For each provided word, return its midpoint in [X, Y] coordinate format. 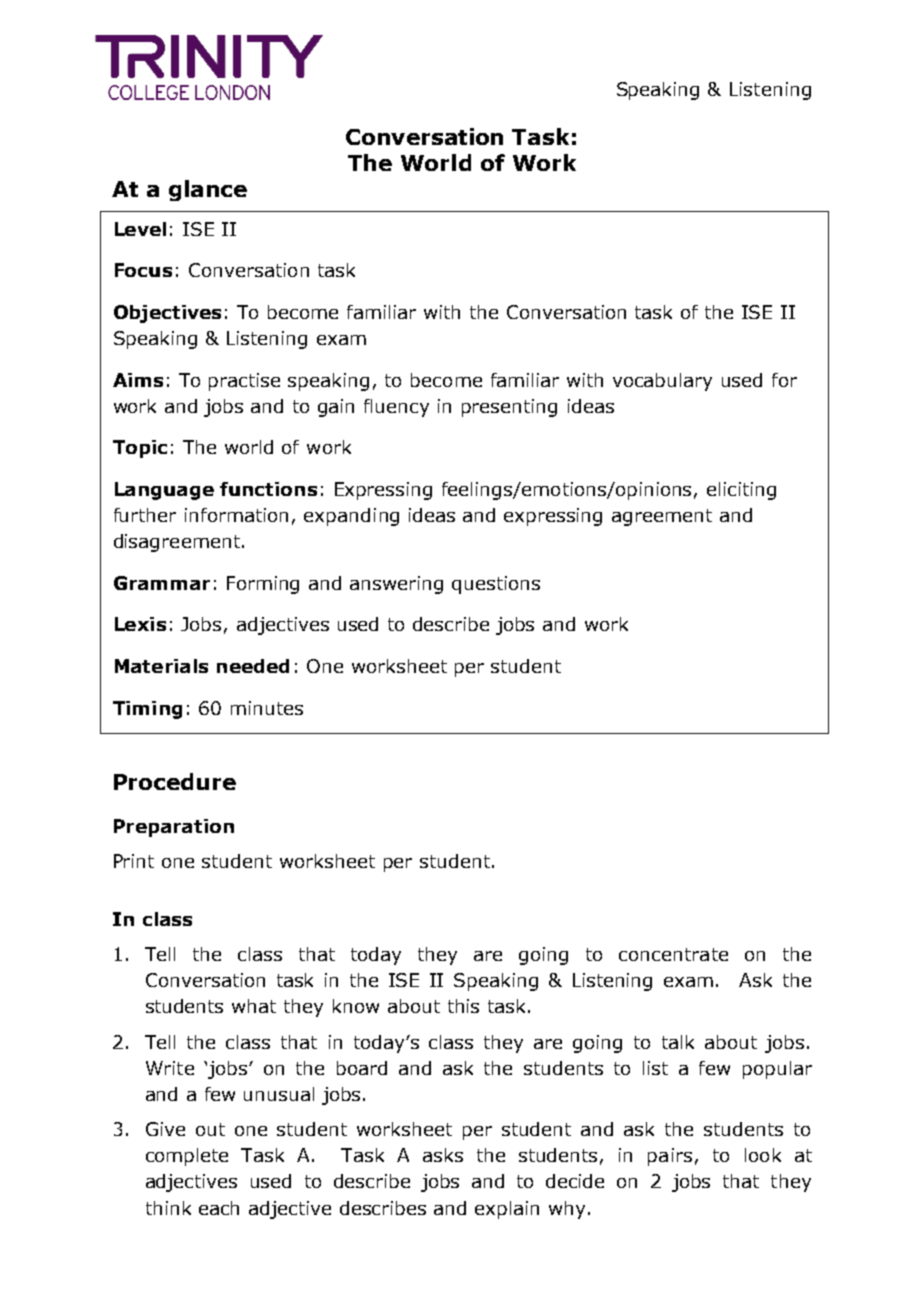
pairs [670, 1157]
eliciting [741, 491]
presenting [509, 408]
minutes [267, 708]
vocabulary [662, 382]
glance [208, 190]
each [219, 1208]
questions [496, 585]
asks [443, 1155]
